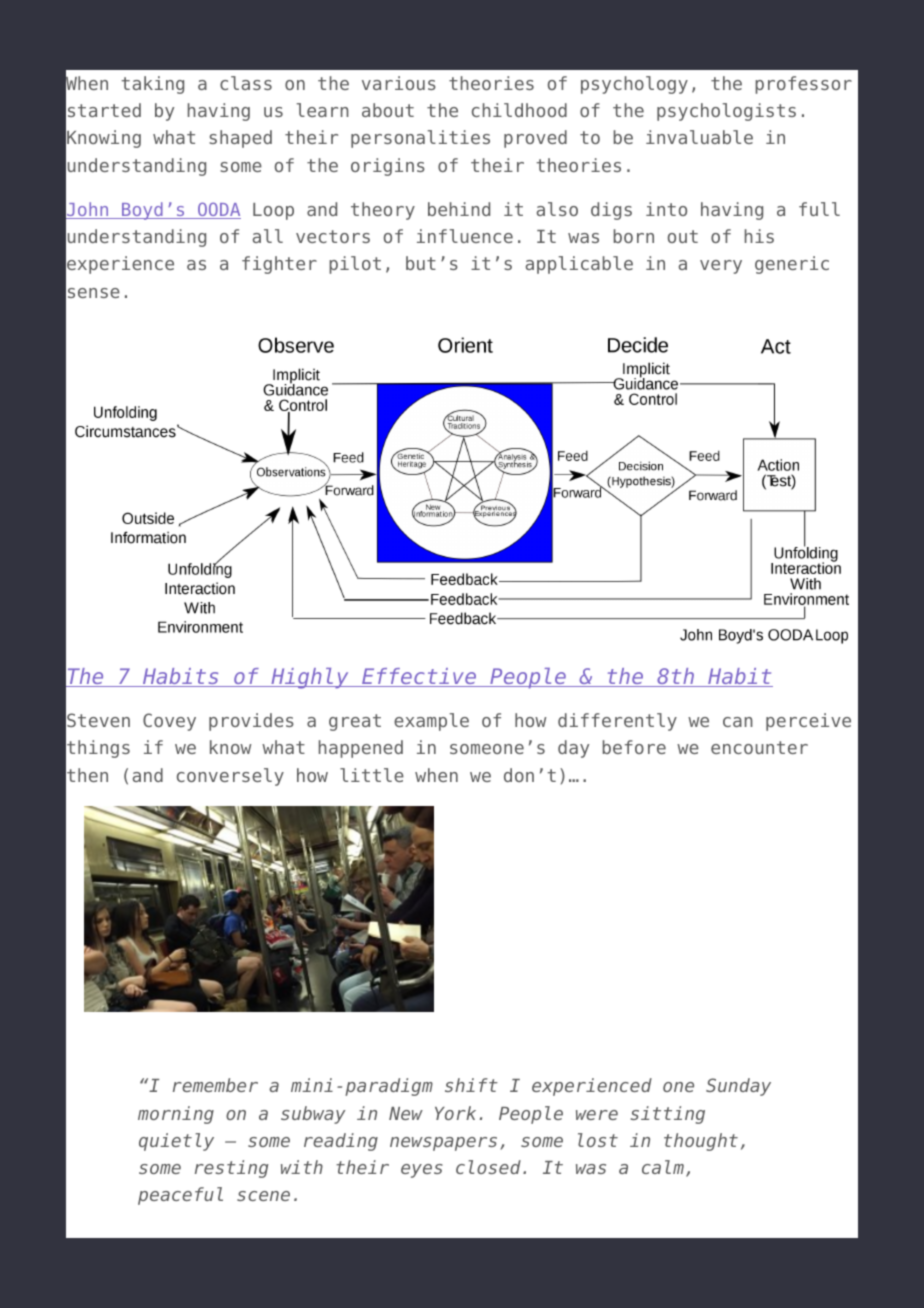 Image resolution: width=924 pixels, height=1308 pixels. I want to click on little, so click(372, 775).
